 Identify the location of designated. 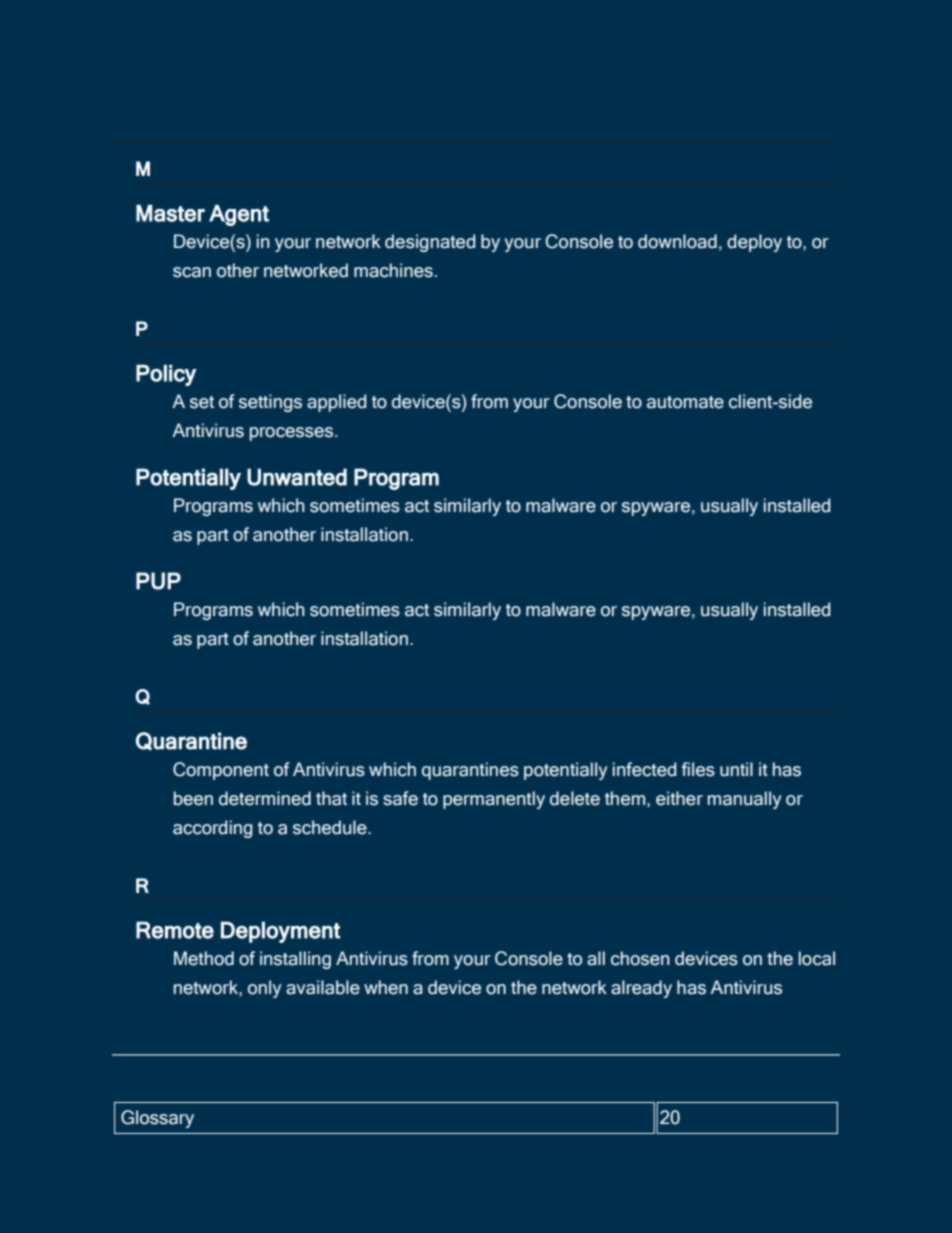
(430, 243).
